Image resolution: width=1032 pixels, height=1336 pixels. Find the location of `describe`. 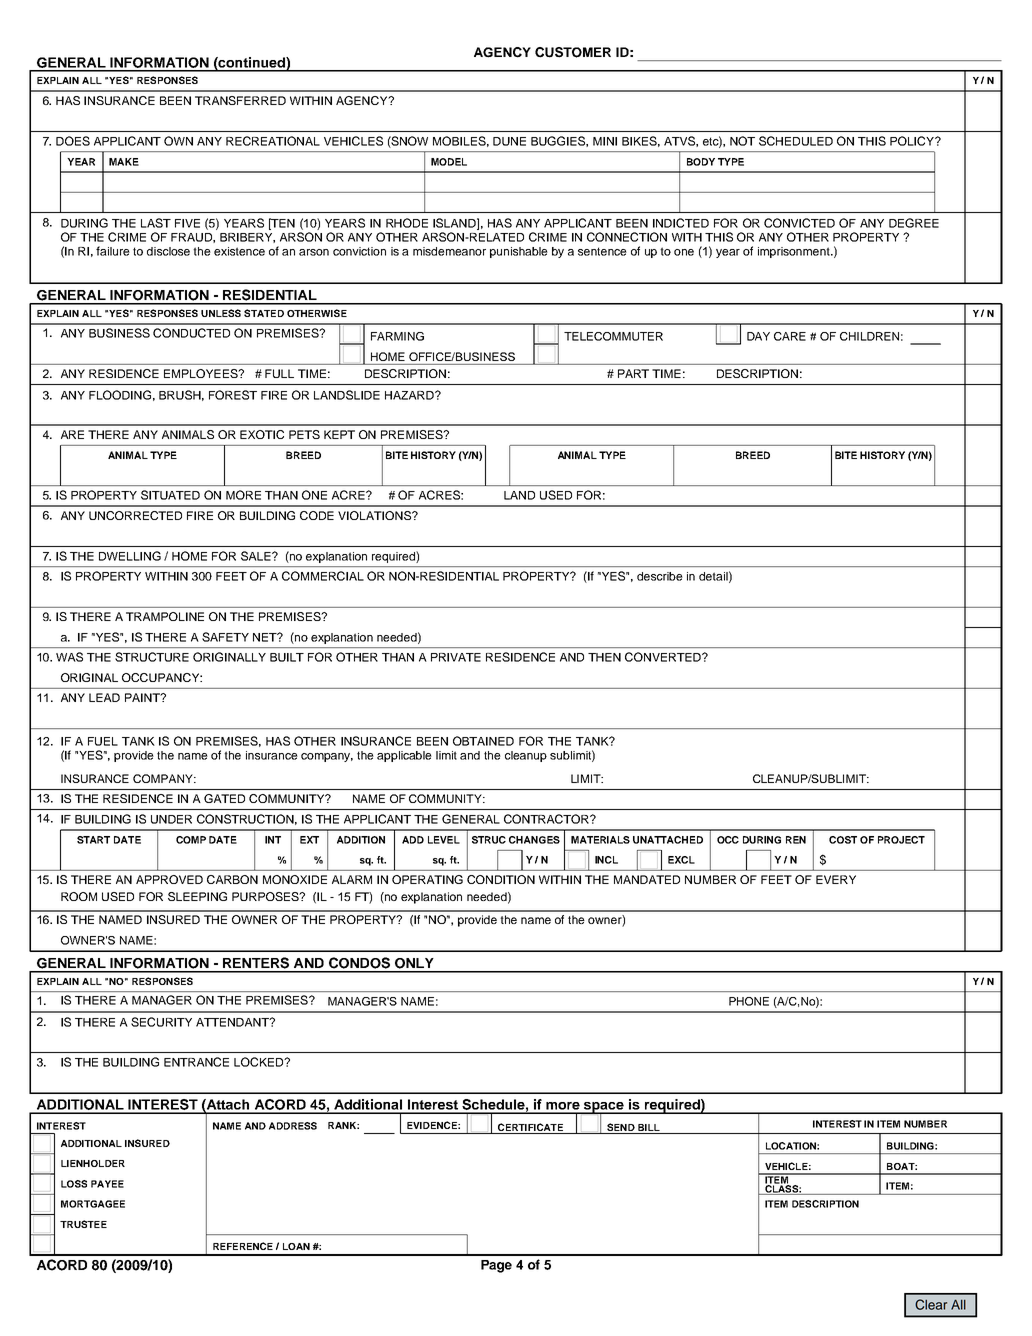

describe is located at coordinates (660, 576).
